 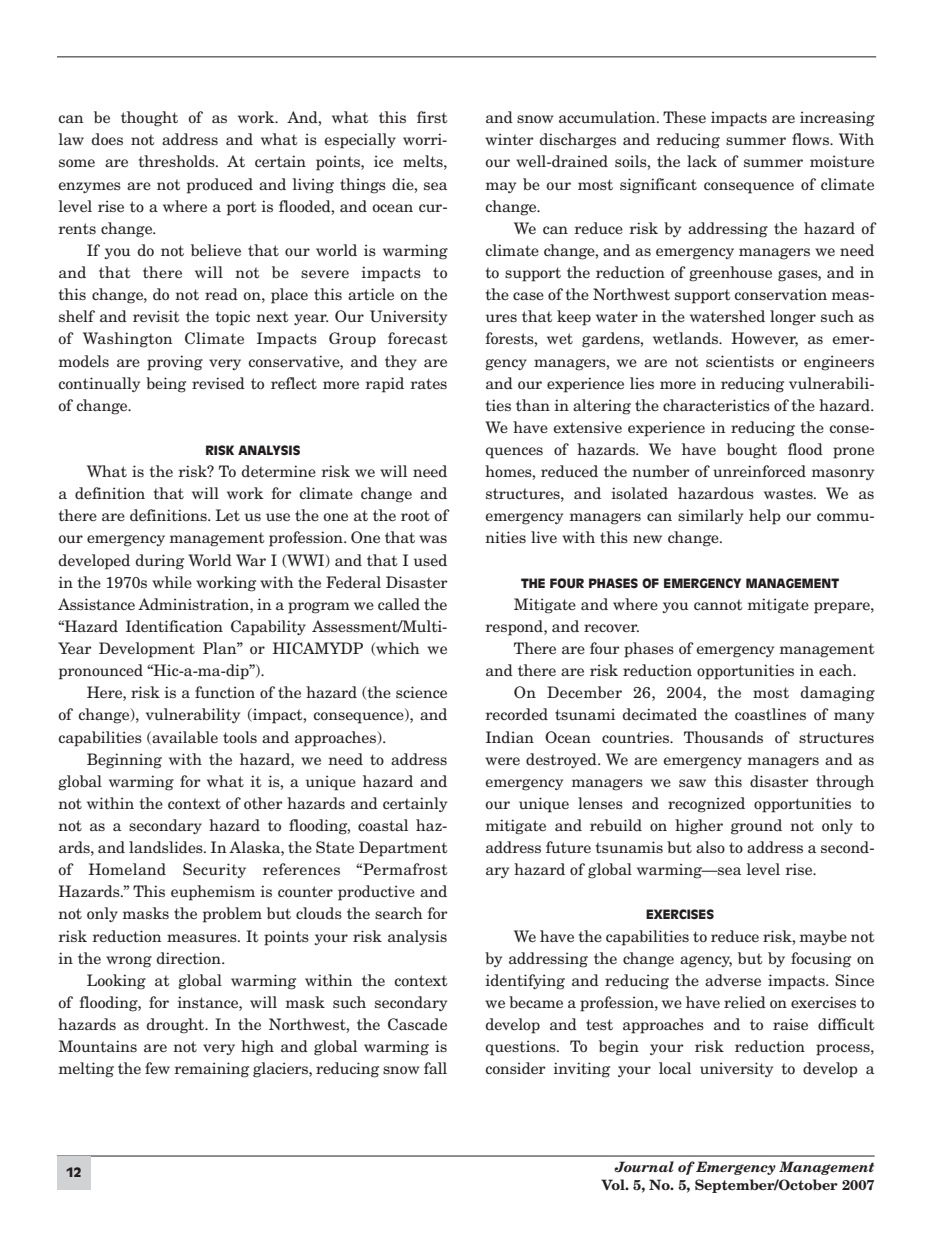 I want to click on Journal, so click(x=644, y=1166).
